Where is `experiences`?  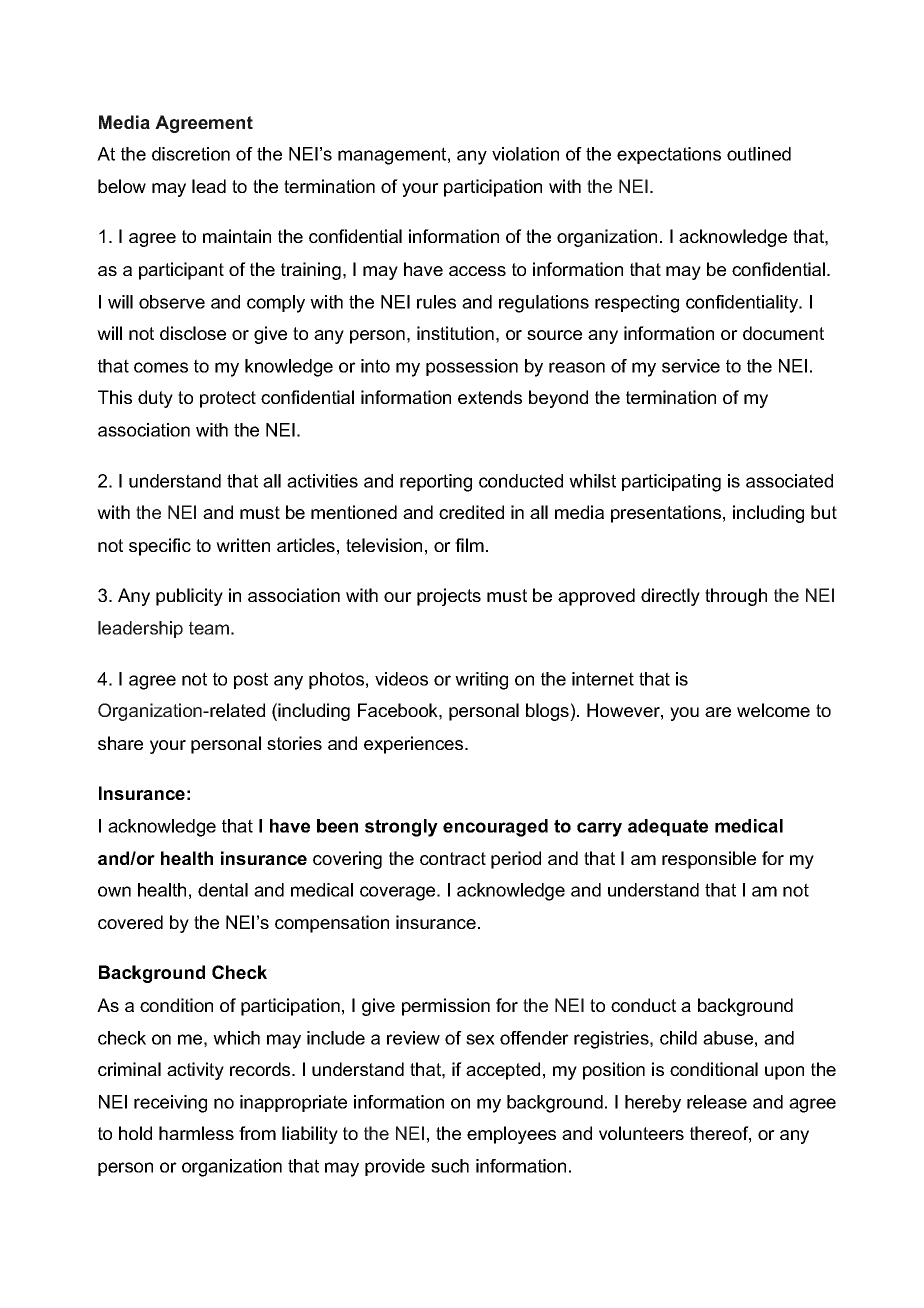 experiences is located at coordinates (415, 745).
